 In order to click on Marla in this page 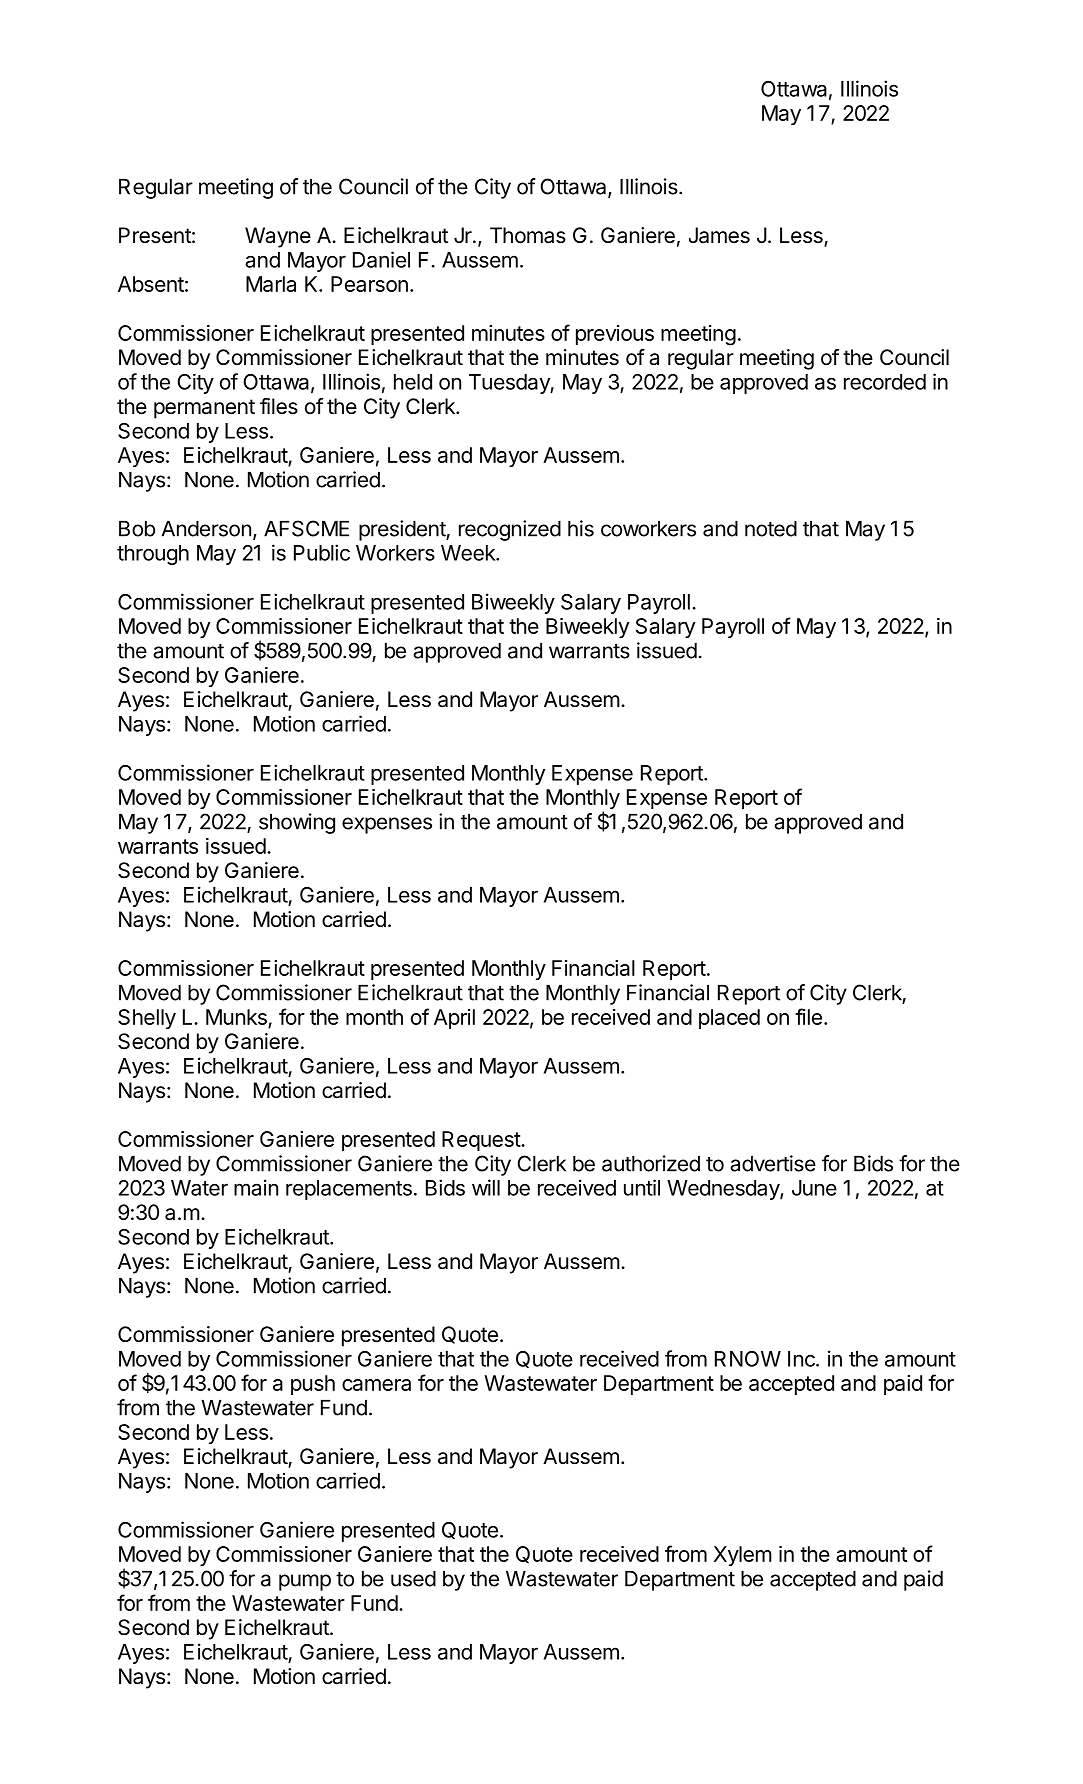, I will do `click(271, 284)`.
